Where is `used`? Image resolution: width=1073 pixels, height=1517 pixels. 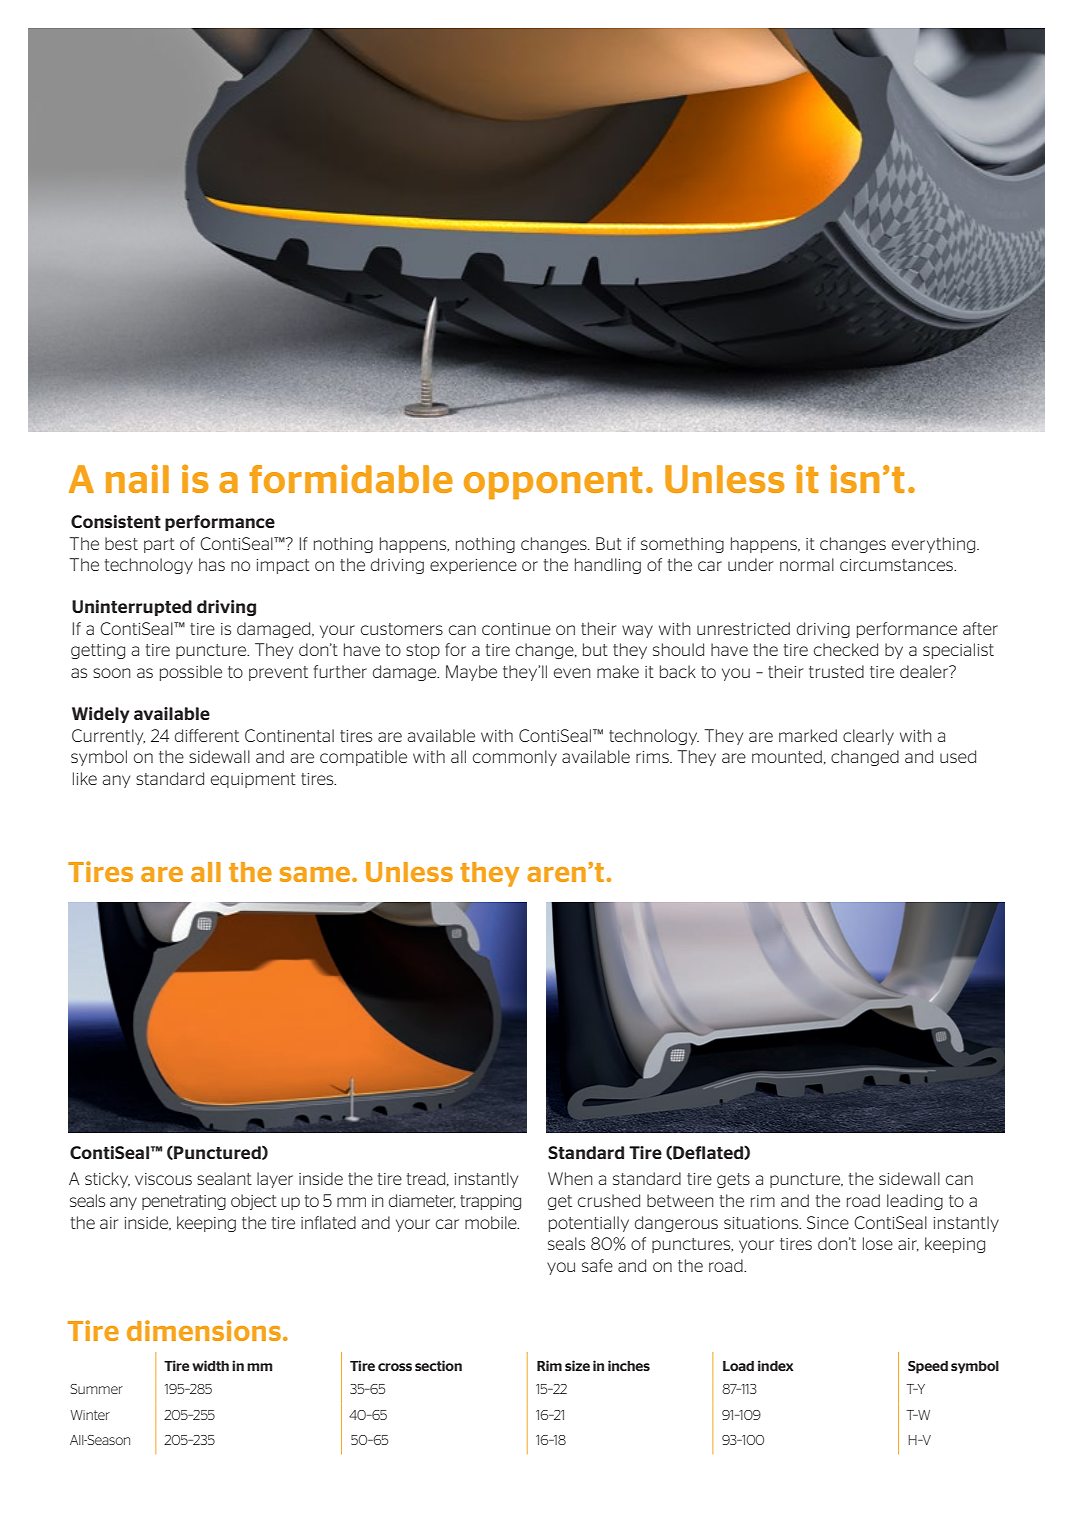 used is located at coordinates (958, 756).
